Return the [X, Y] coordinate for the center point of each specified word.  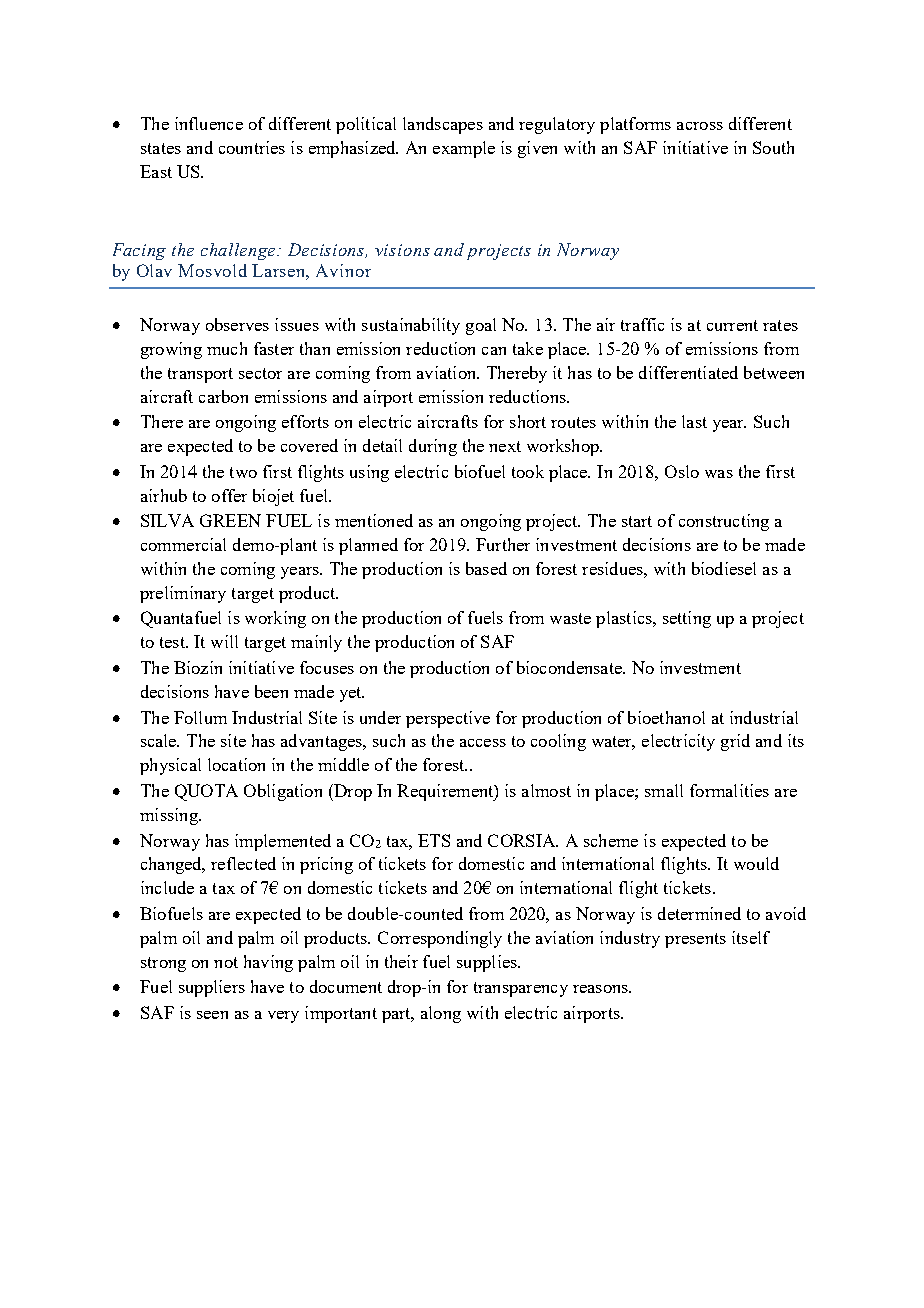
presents [695, 940]
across [700, 126]
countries [252, 147]
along [441, 1014]
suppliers [212, 988]
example [464, 149]
